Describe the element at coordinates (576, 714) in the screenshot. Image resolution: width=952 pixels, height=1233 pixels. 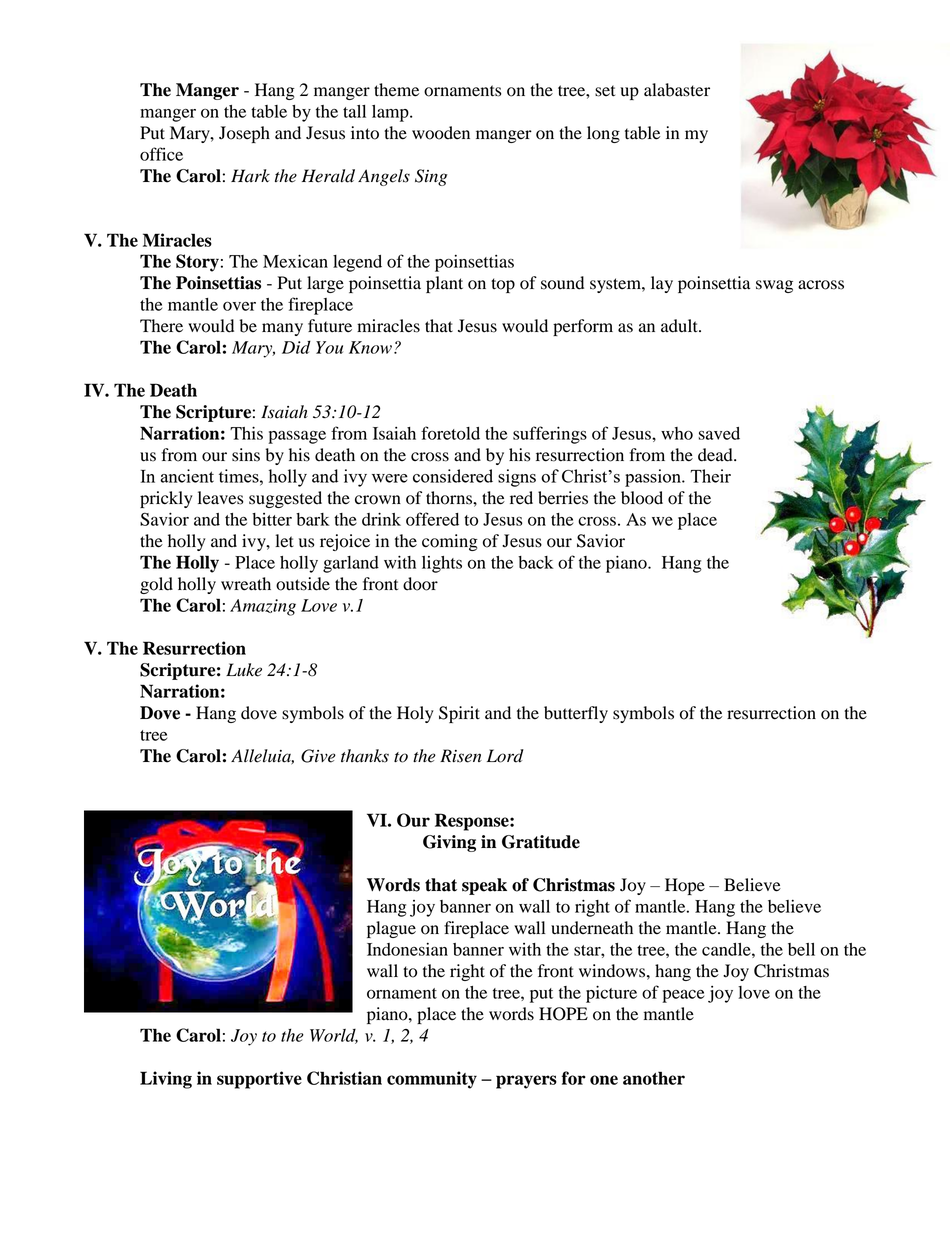
I see `butterfly` at that location.
